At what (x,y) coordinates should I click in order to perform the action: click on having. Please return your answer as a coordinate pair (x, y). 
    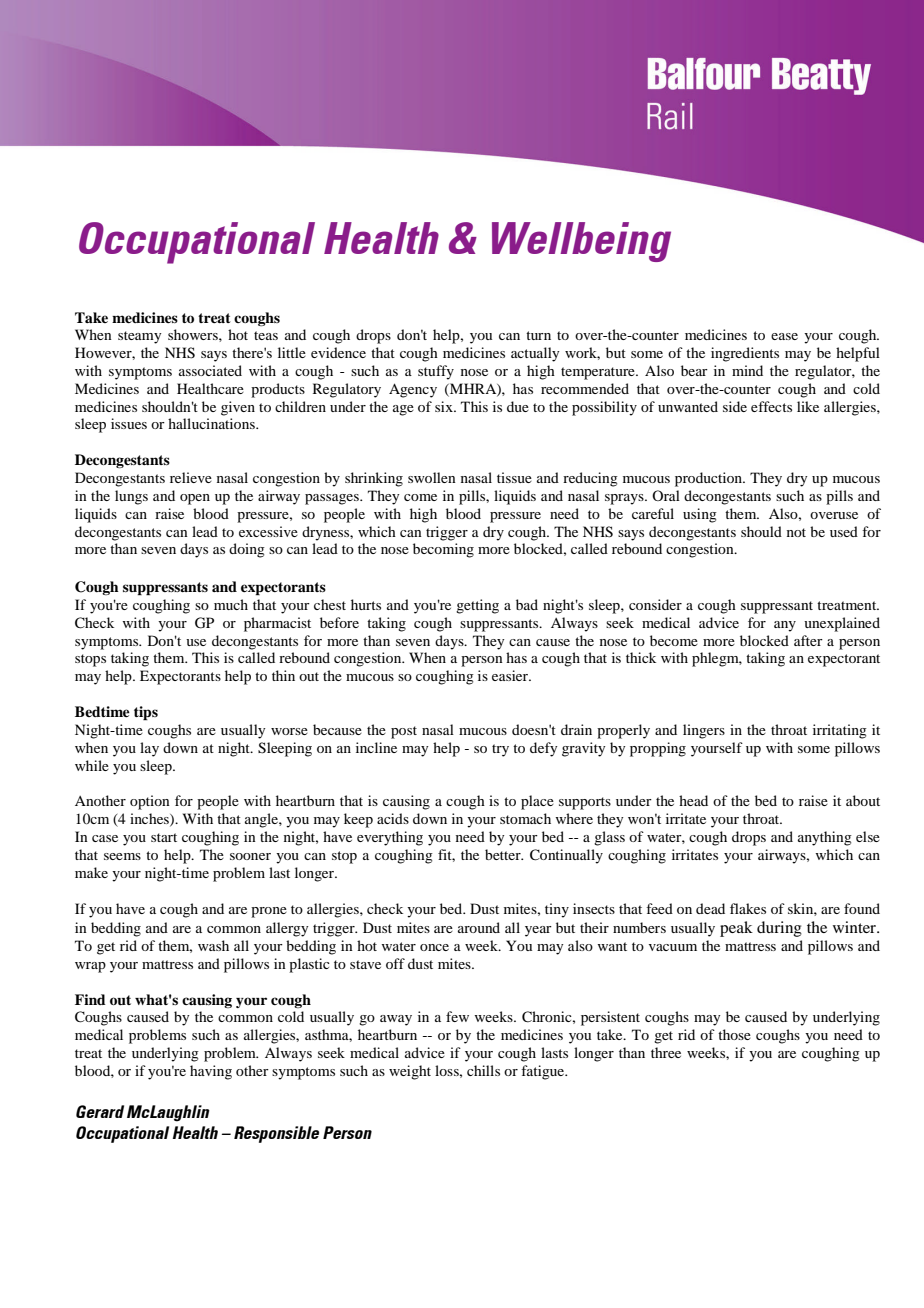
    Looking at the image, I should click on (211, 1072).
